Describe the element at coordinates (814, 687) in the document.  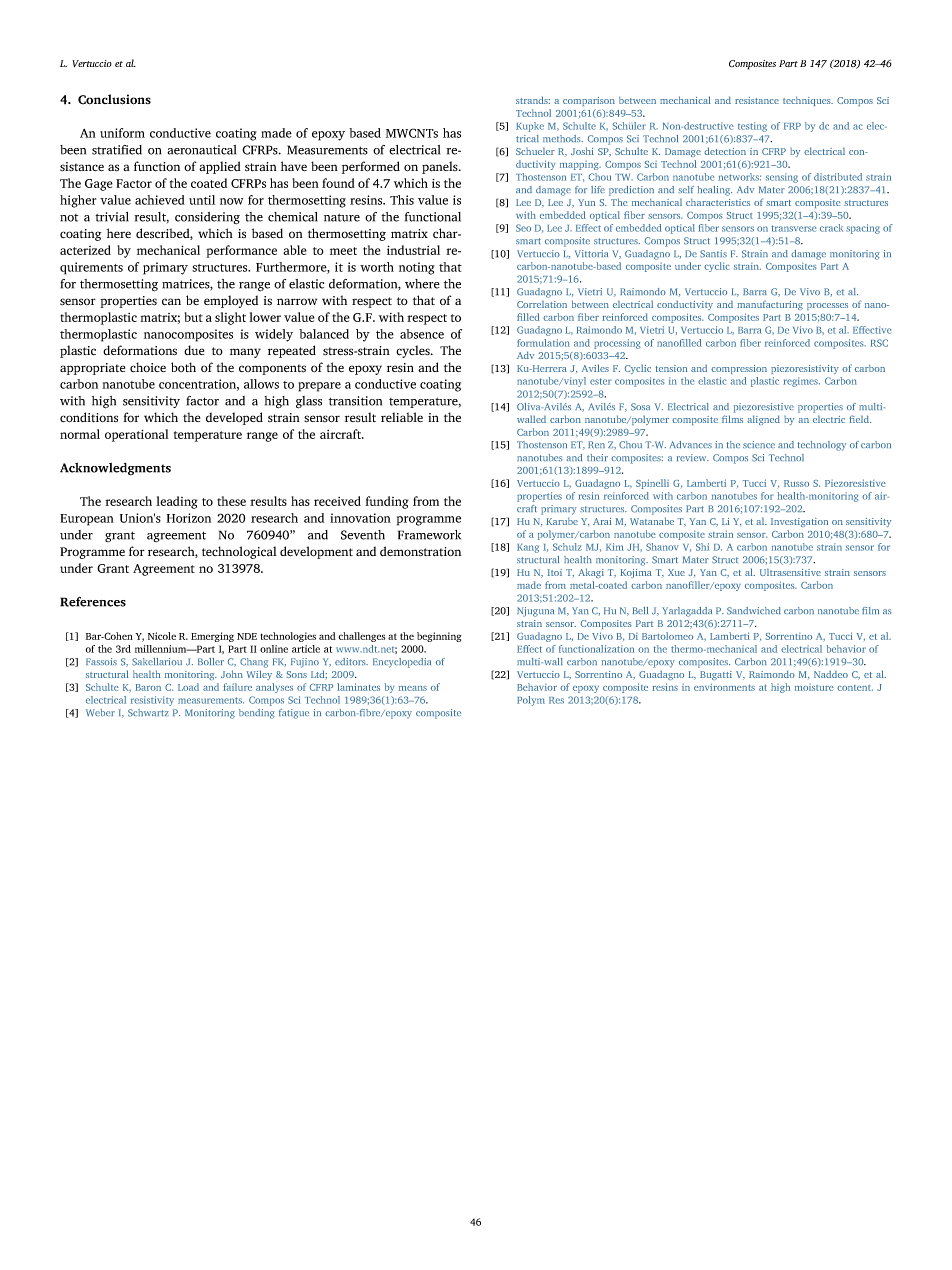
I see `moisture` at that location.
